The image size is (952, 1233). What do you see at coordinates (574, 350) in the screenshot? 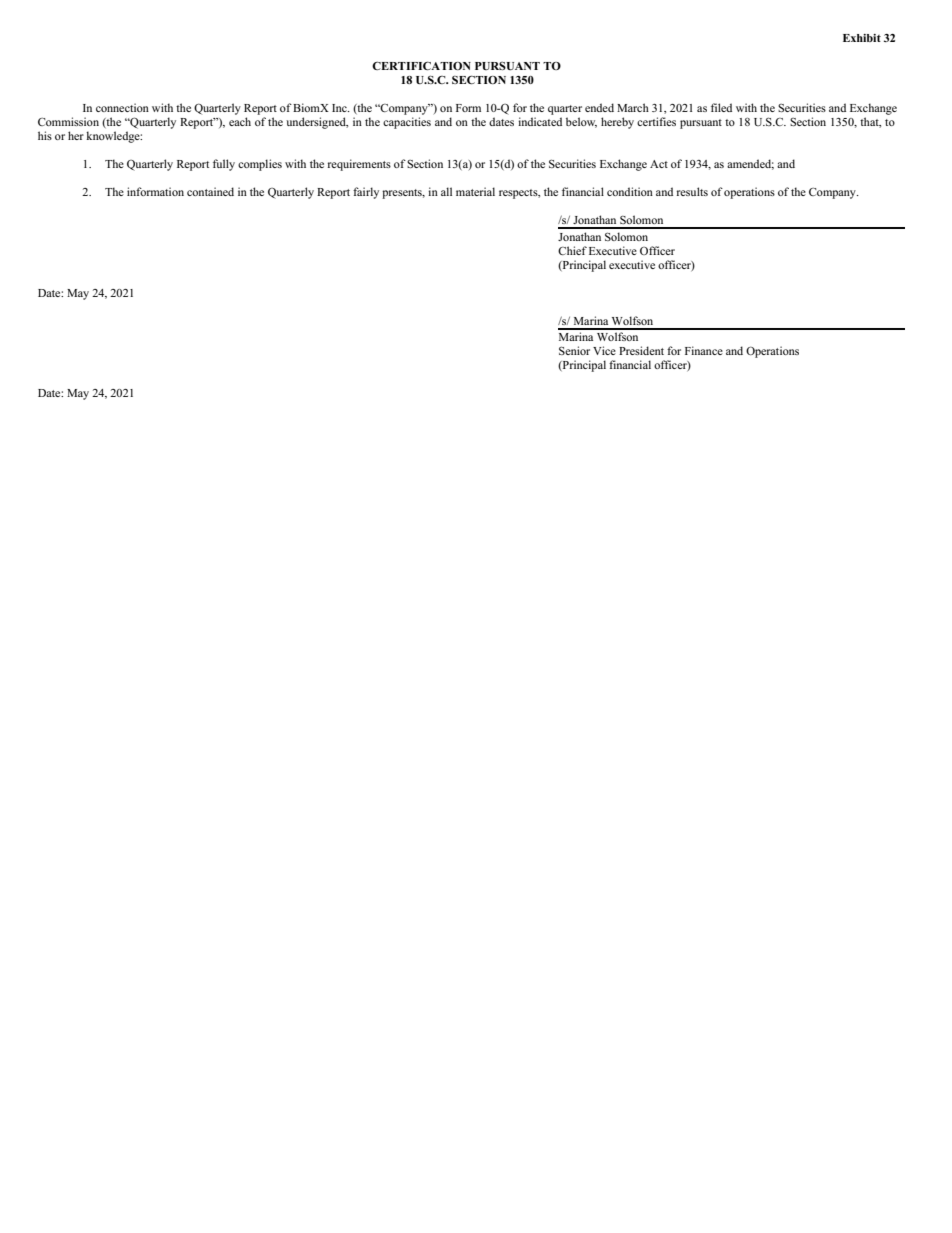
I see `Senior` at bounding box center [574, 350].
